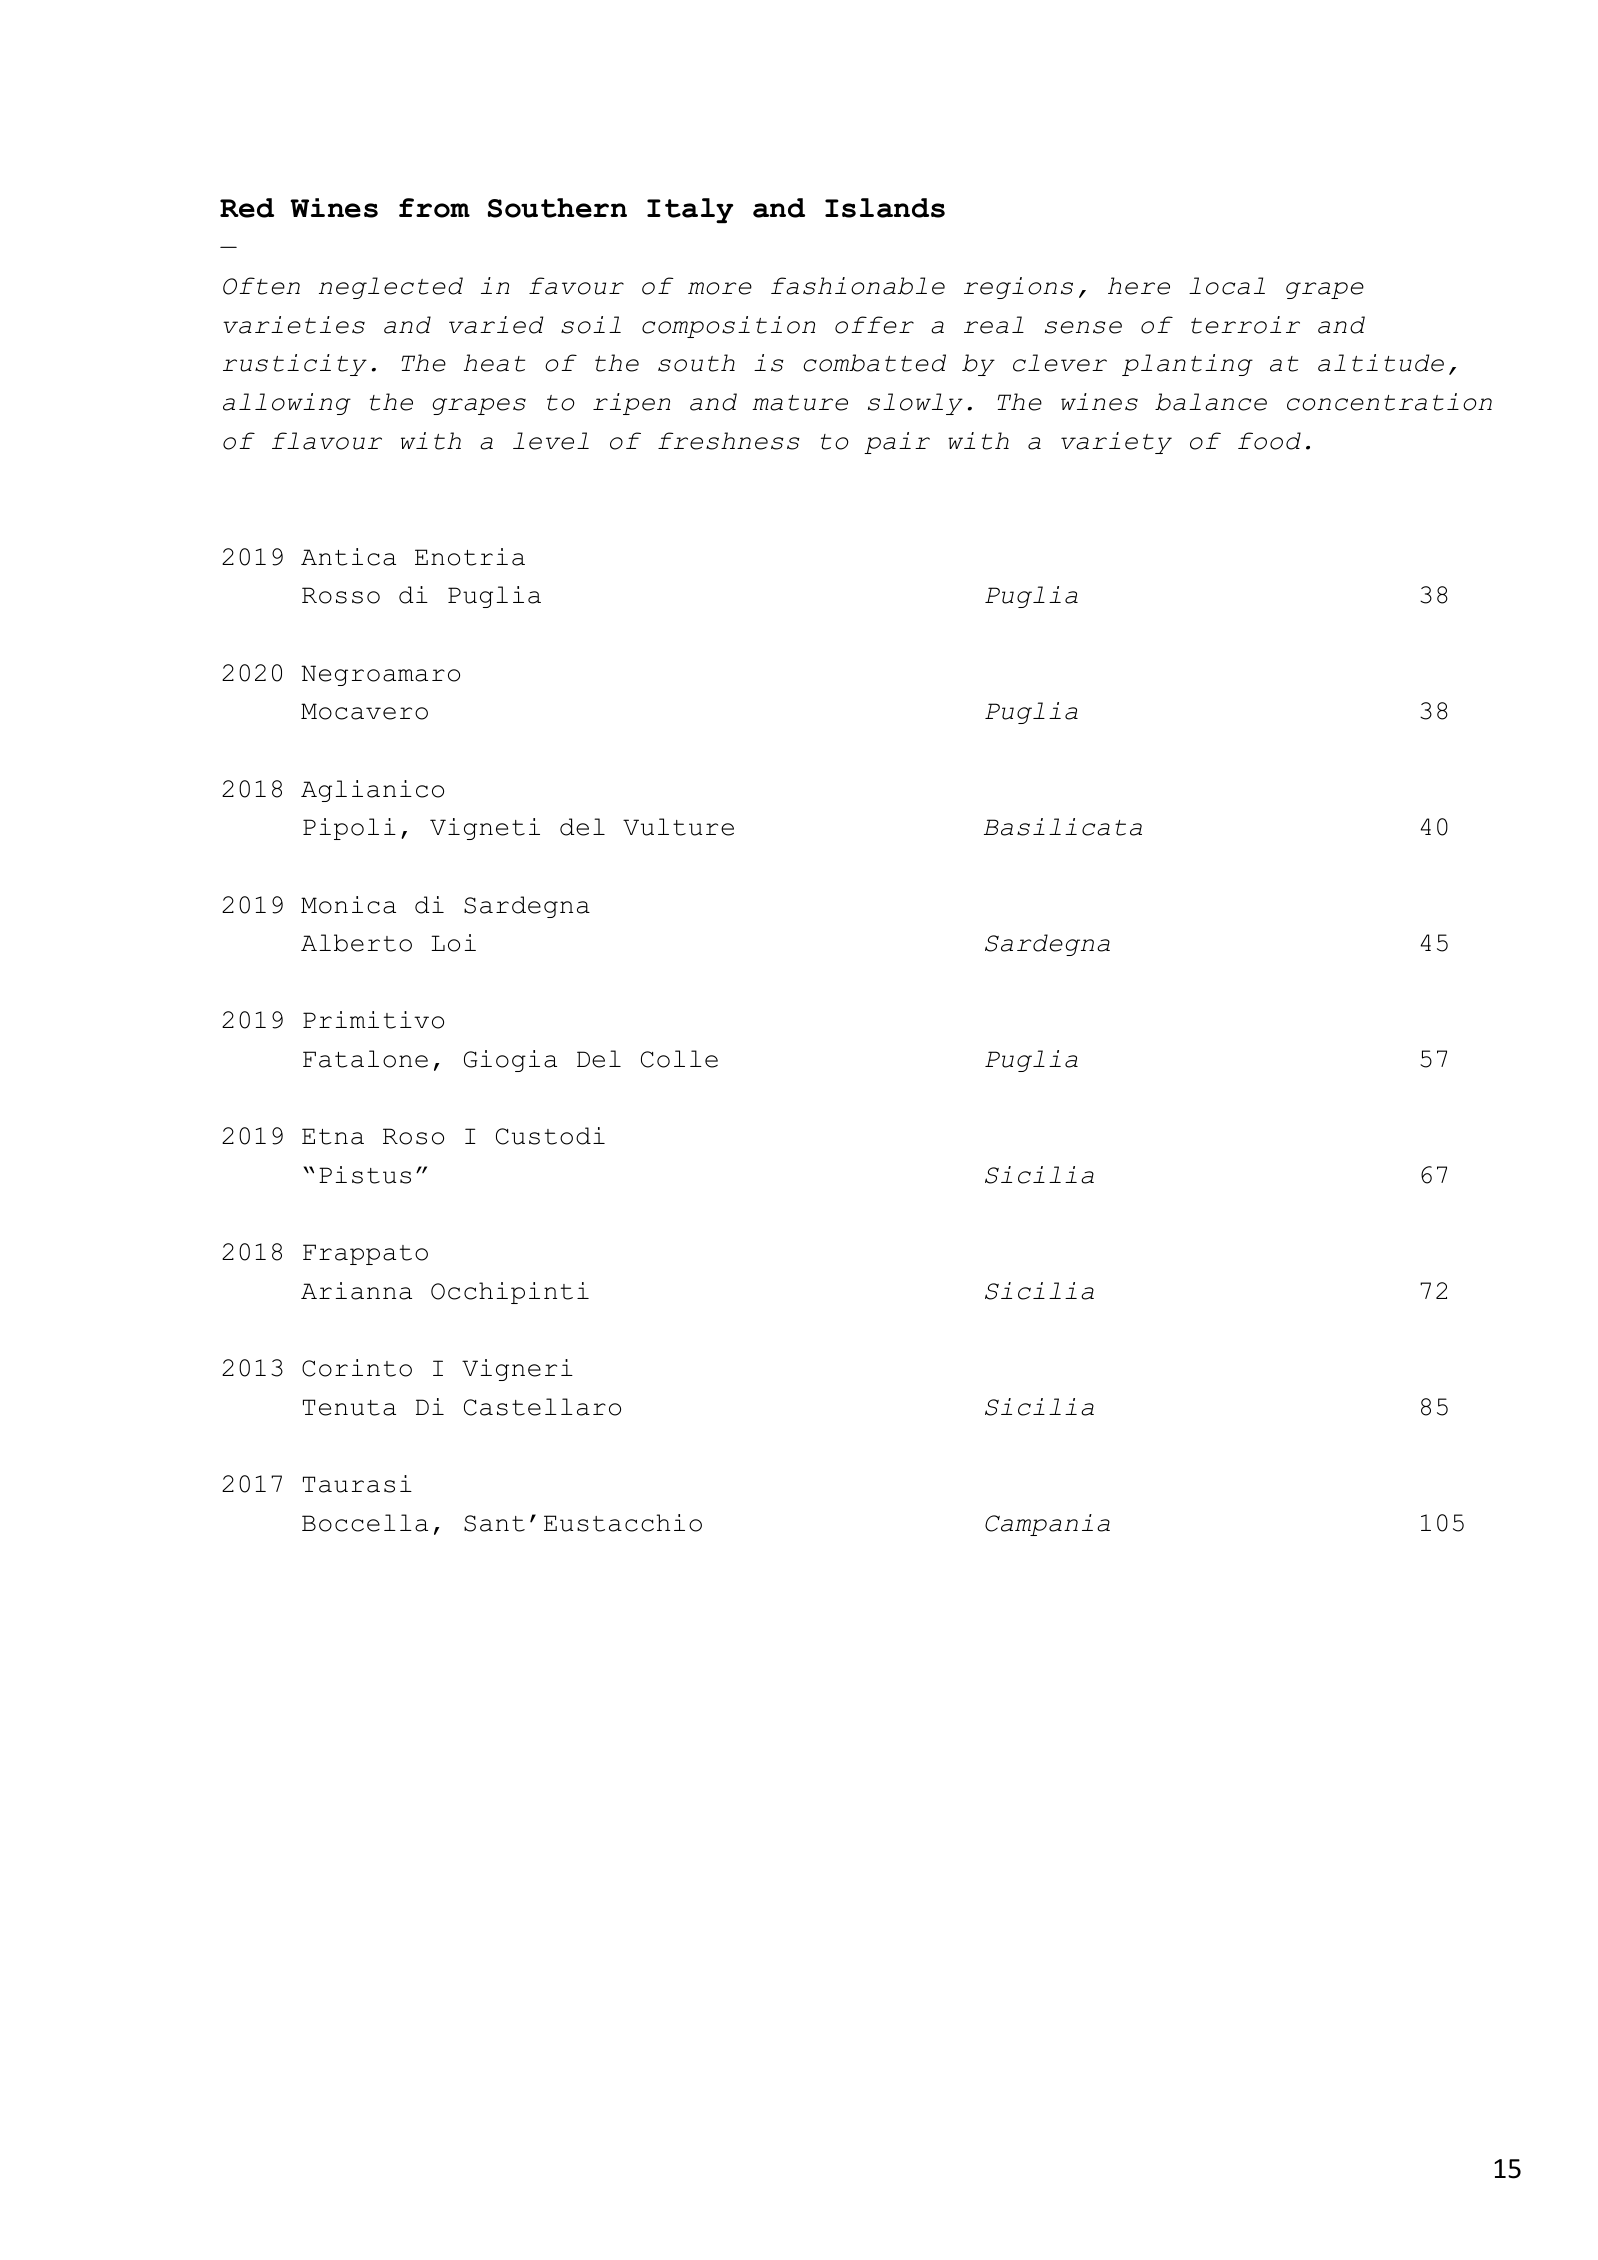  I want to click on fashionable, so click(858, 286).
